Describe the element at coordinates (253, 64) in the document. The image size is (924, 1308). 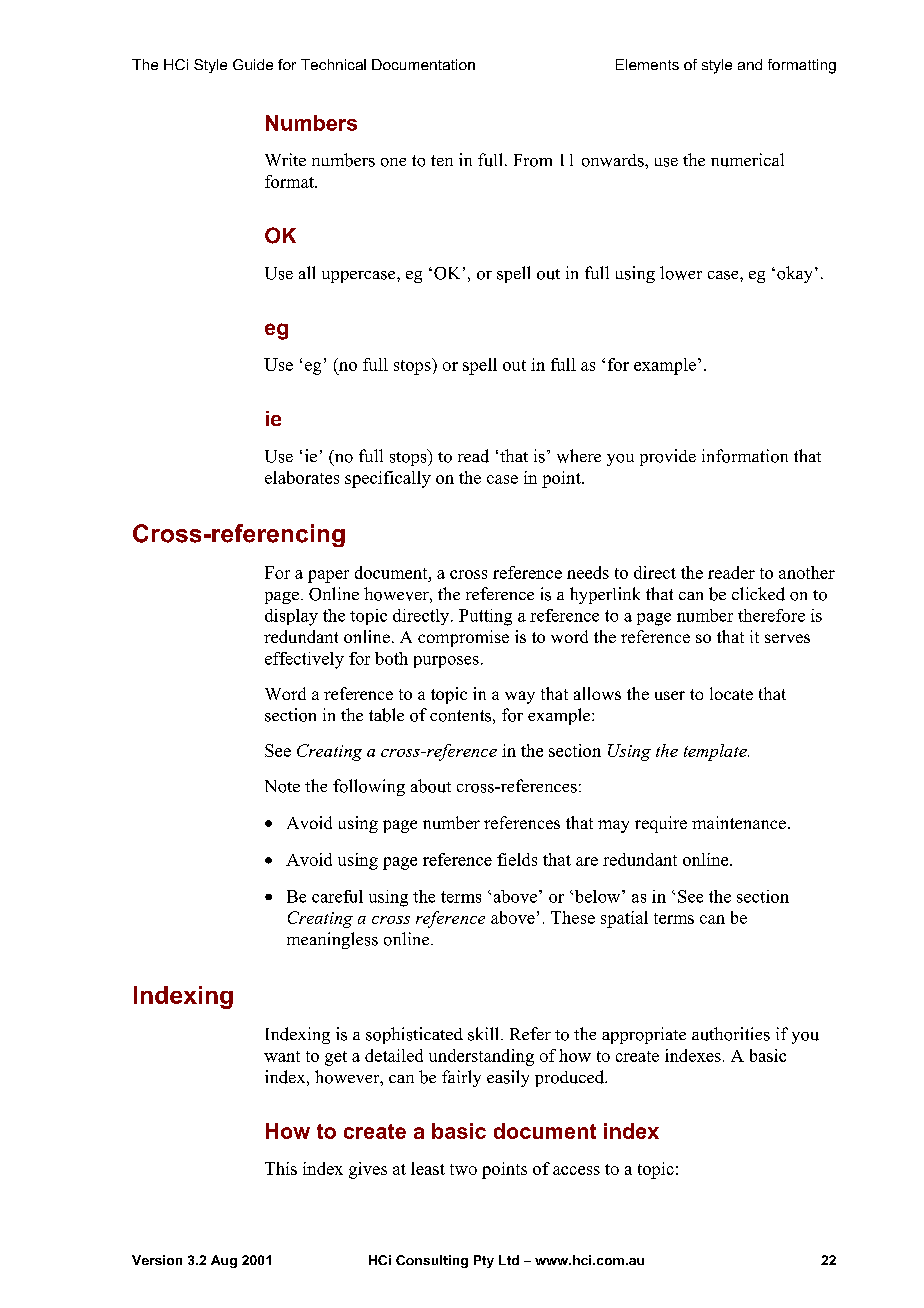
I see `Guide` at that location.
